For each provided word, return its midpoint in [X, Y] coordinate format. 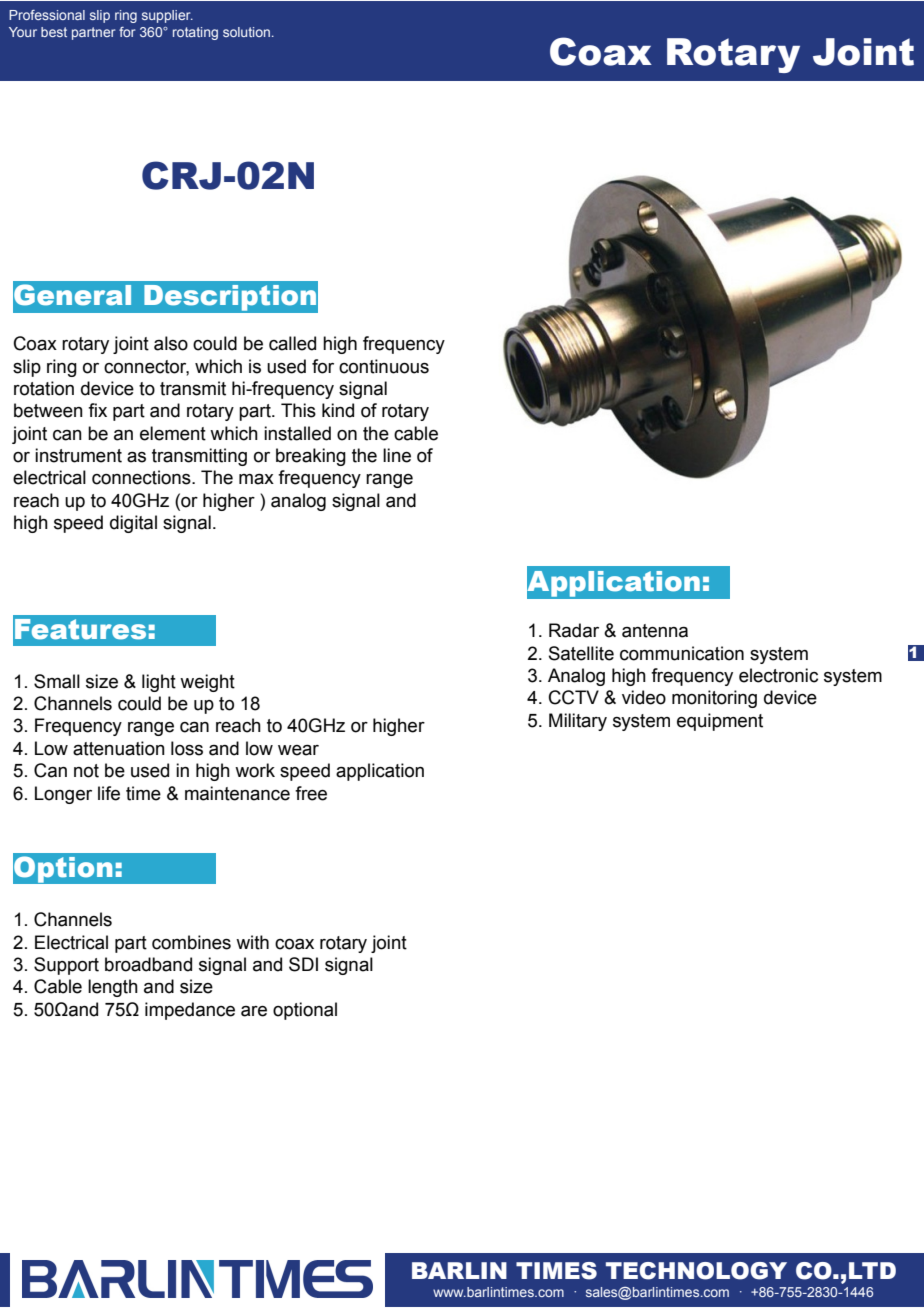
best [54, 32]
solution [246, 32]
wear [298, 750]
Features [80, 629]
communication [682, 653]
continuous [384, 366]
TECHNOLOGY [696, 1271]
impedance [190, 1011]
